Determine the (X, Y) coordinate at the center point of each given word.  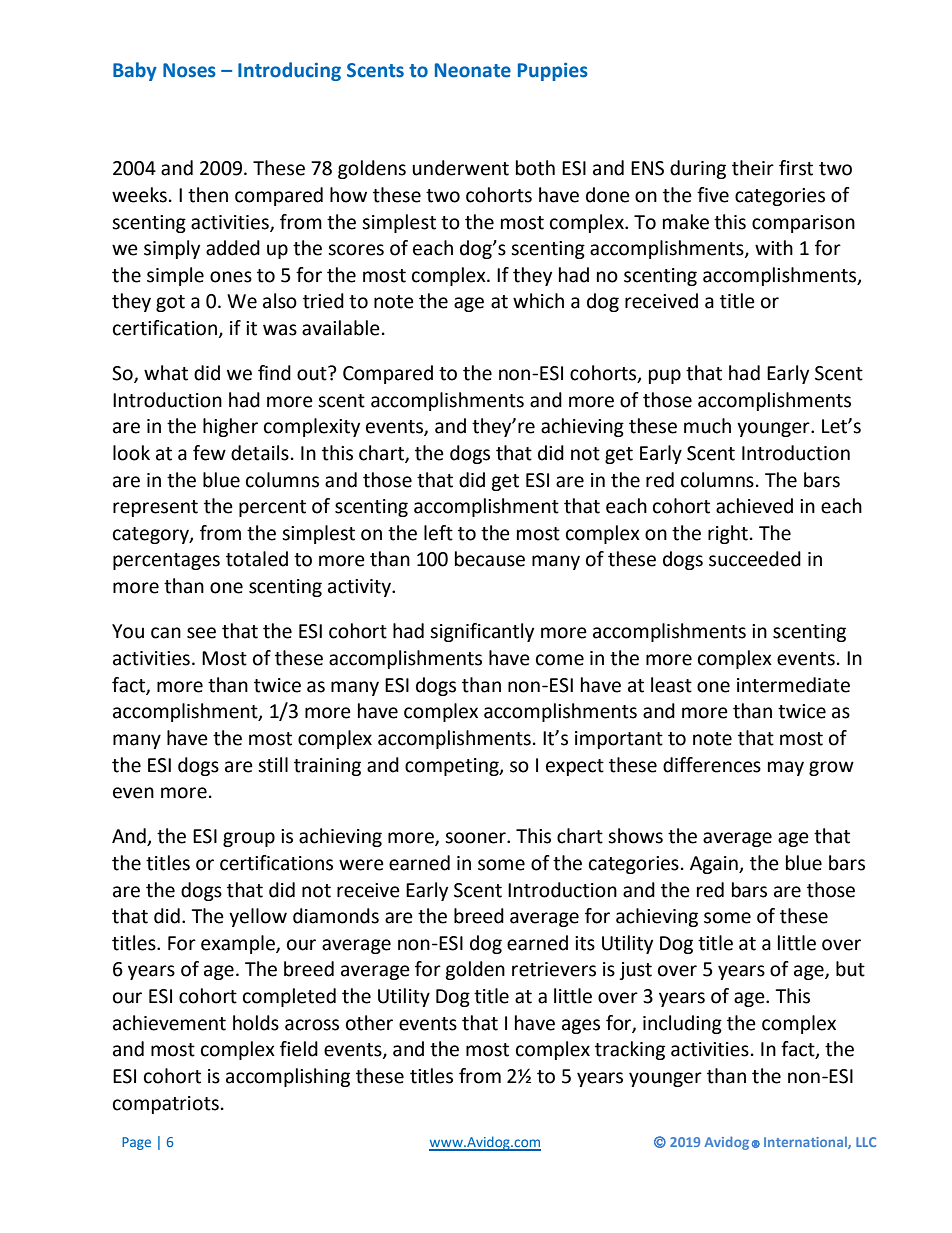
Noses (189, 70)
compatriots (166, 1105)
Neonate (473, 70)
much (707, 426)
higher (230, 427)
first (796, 168)
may (786, 768)
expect (575, 767)
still (273, 765)
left (438, 533)
